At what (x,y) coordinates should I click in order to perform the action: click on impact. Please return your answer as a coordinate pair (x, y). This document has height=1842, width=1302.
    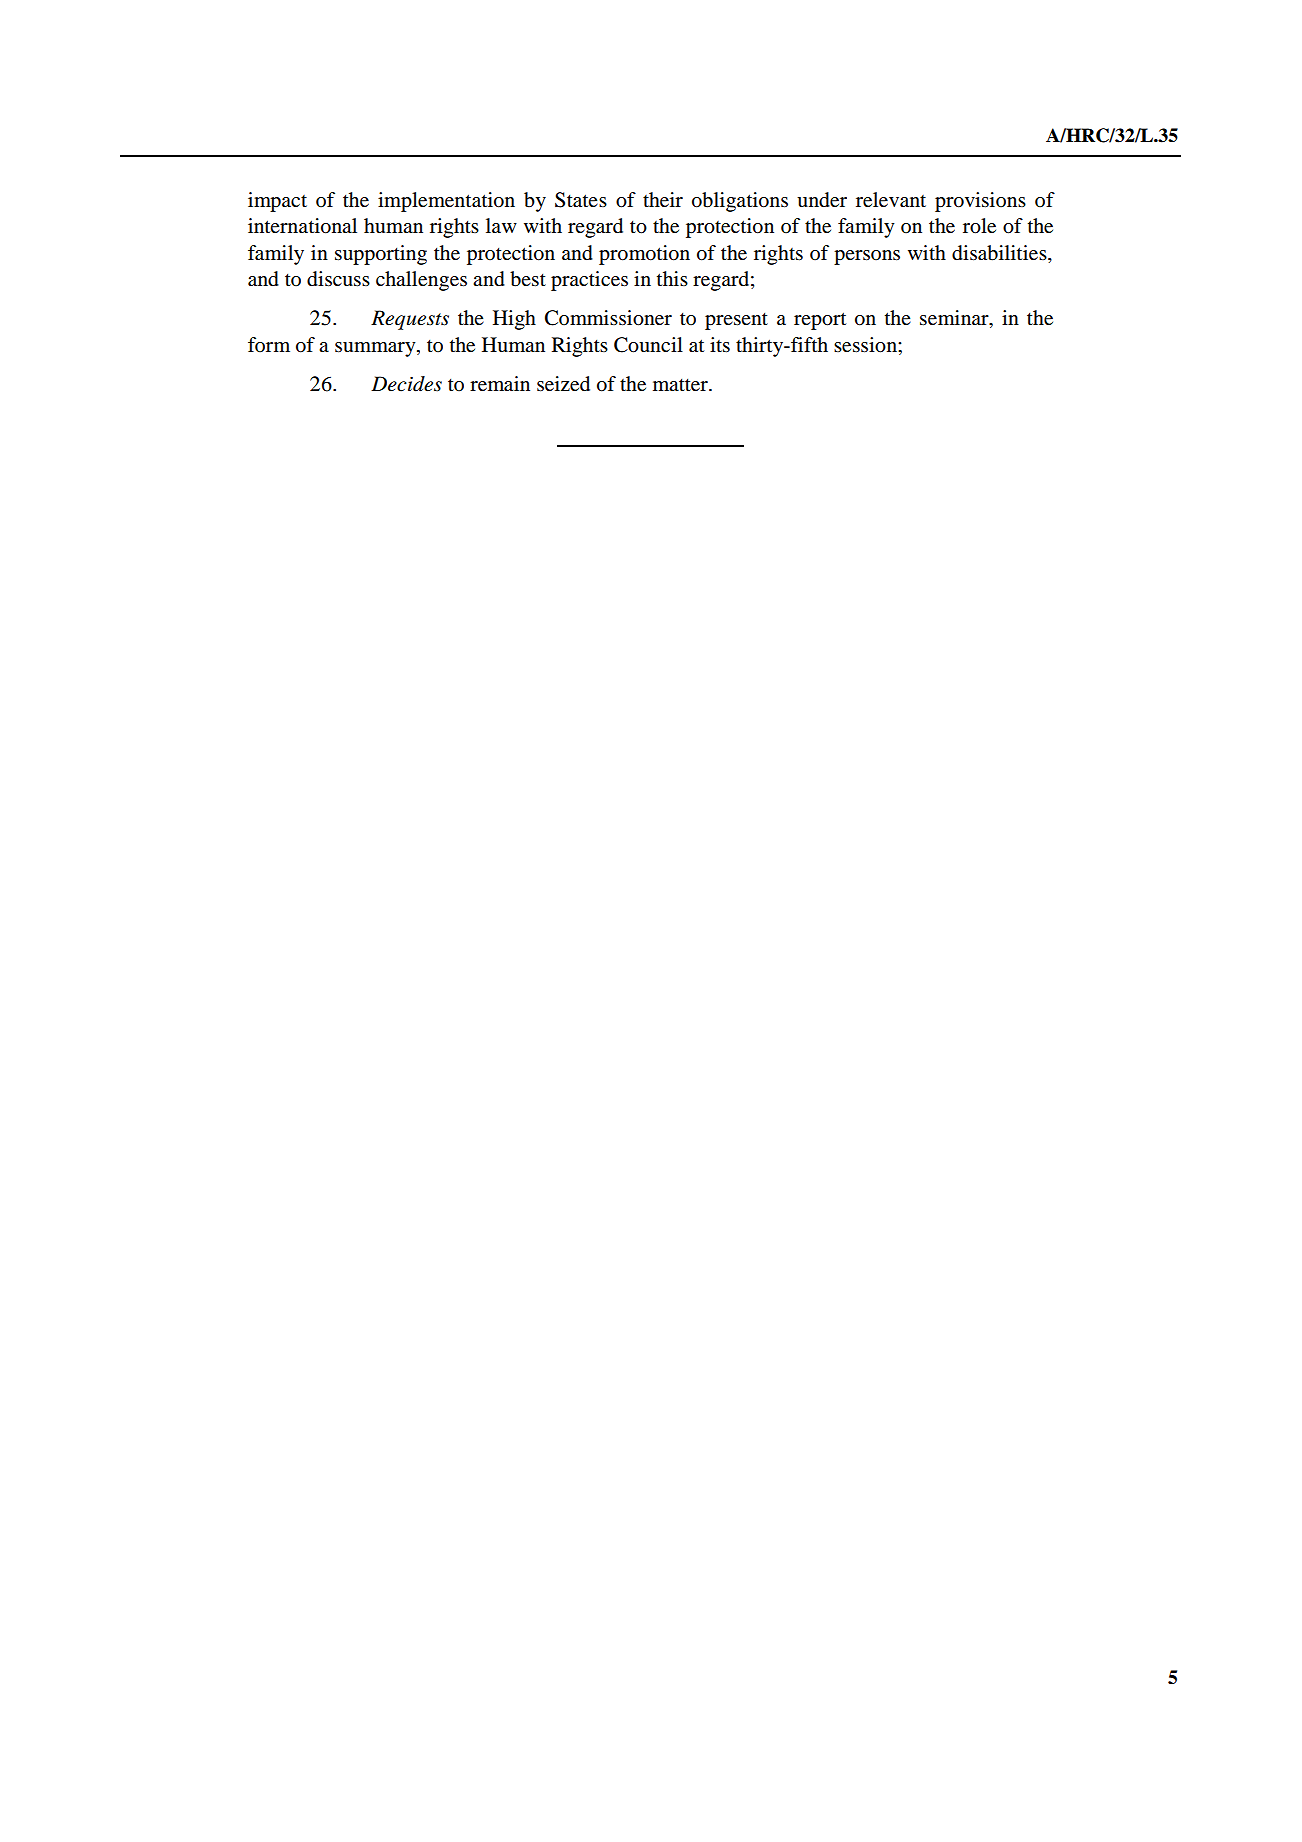
    Looking at the image, I should click on (277, 202).
